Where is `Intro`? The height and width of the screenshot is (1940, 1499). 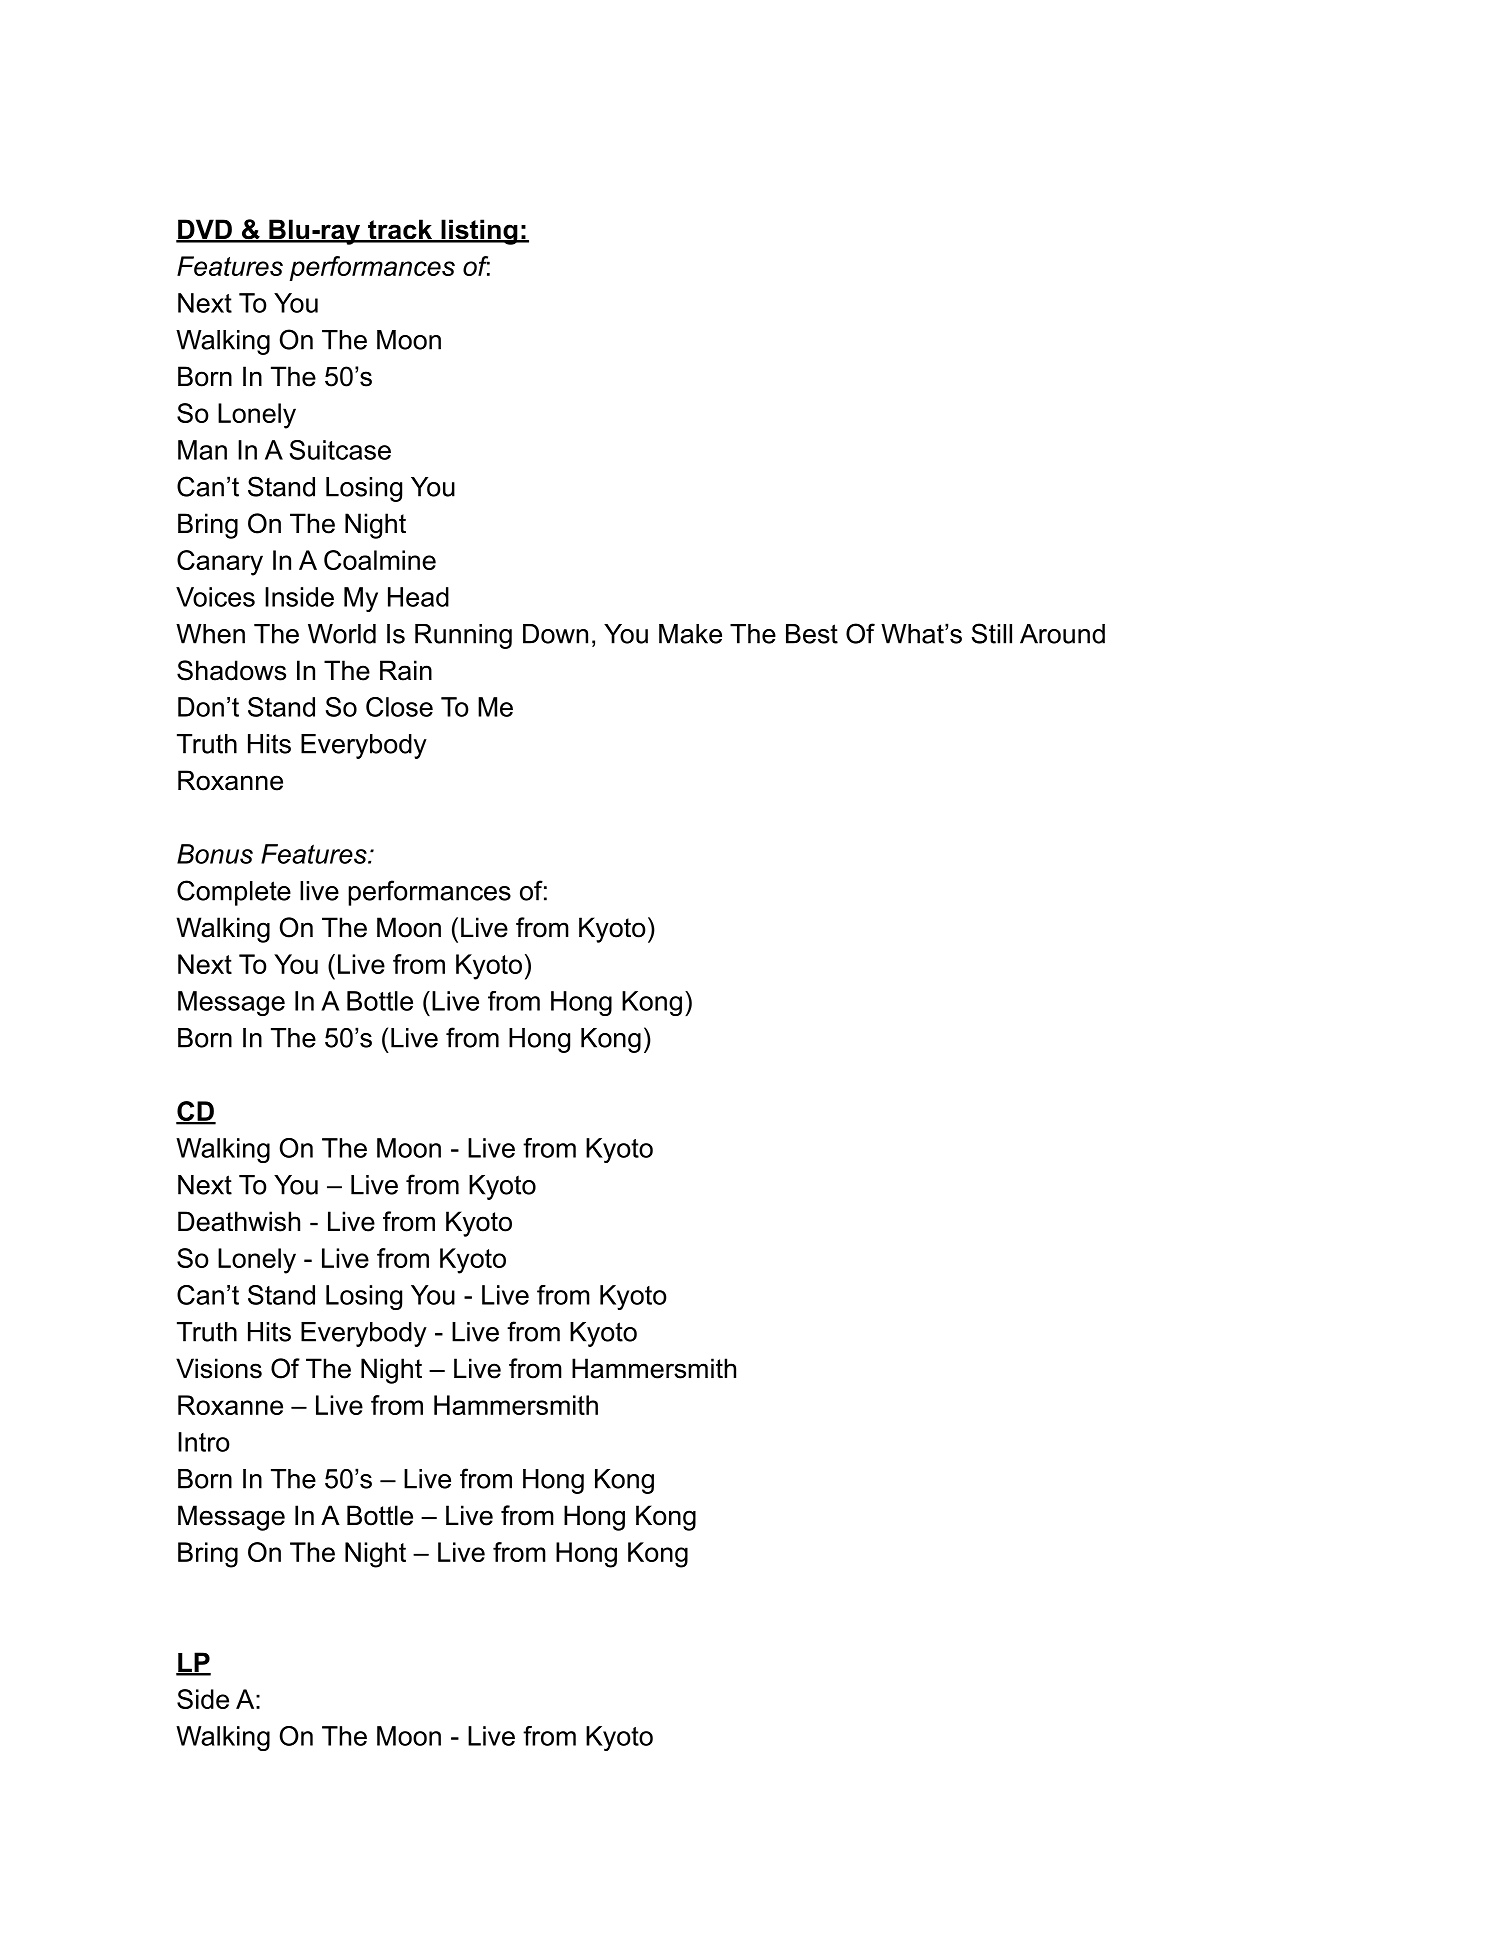
Intro is located at coordinates (204, 1442).
